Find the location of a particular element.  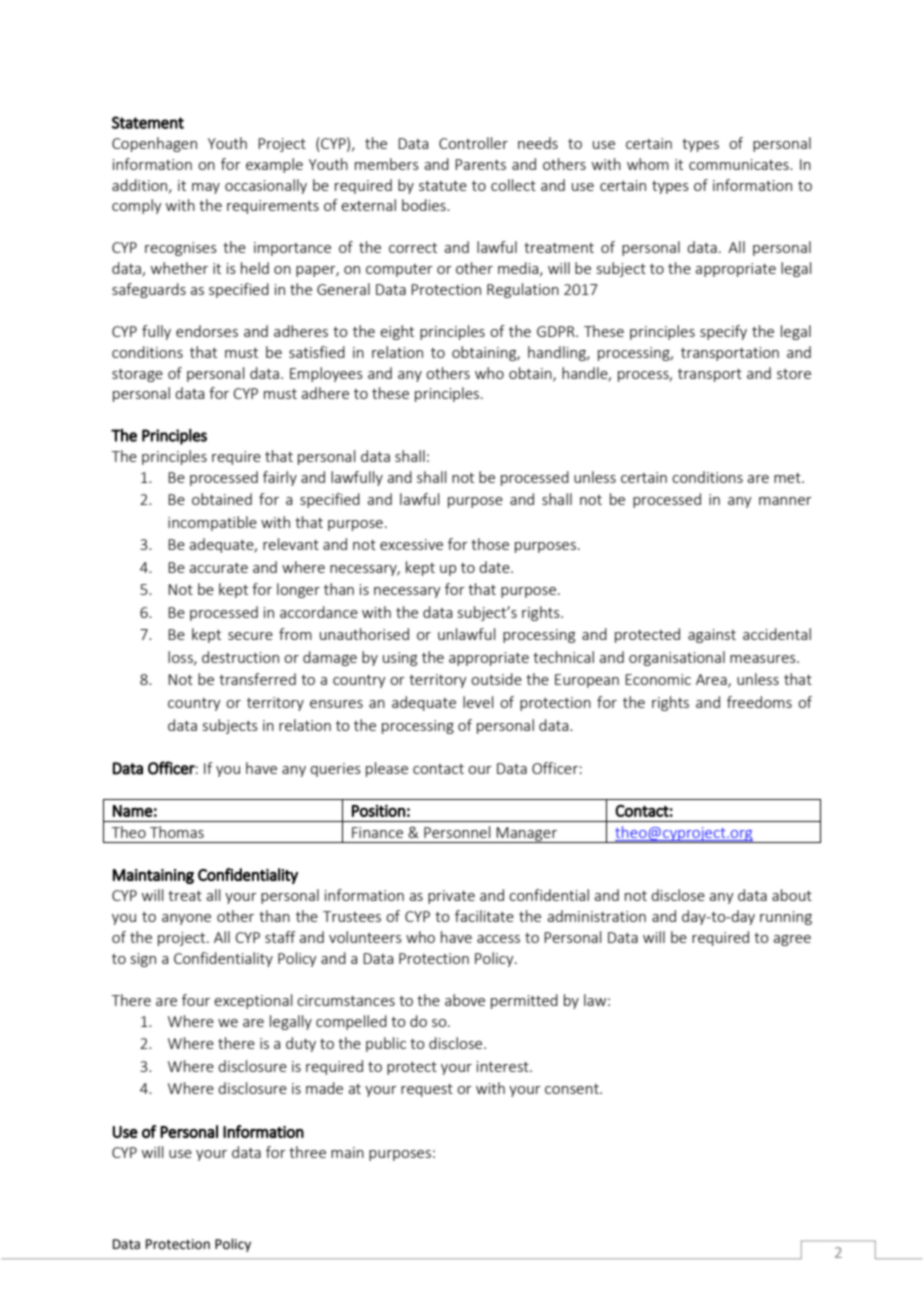

Controller is located at coordinates (473, 143).
